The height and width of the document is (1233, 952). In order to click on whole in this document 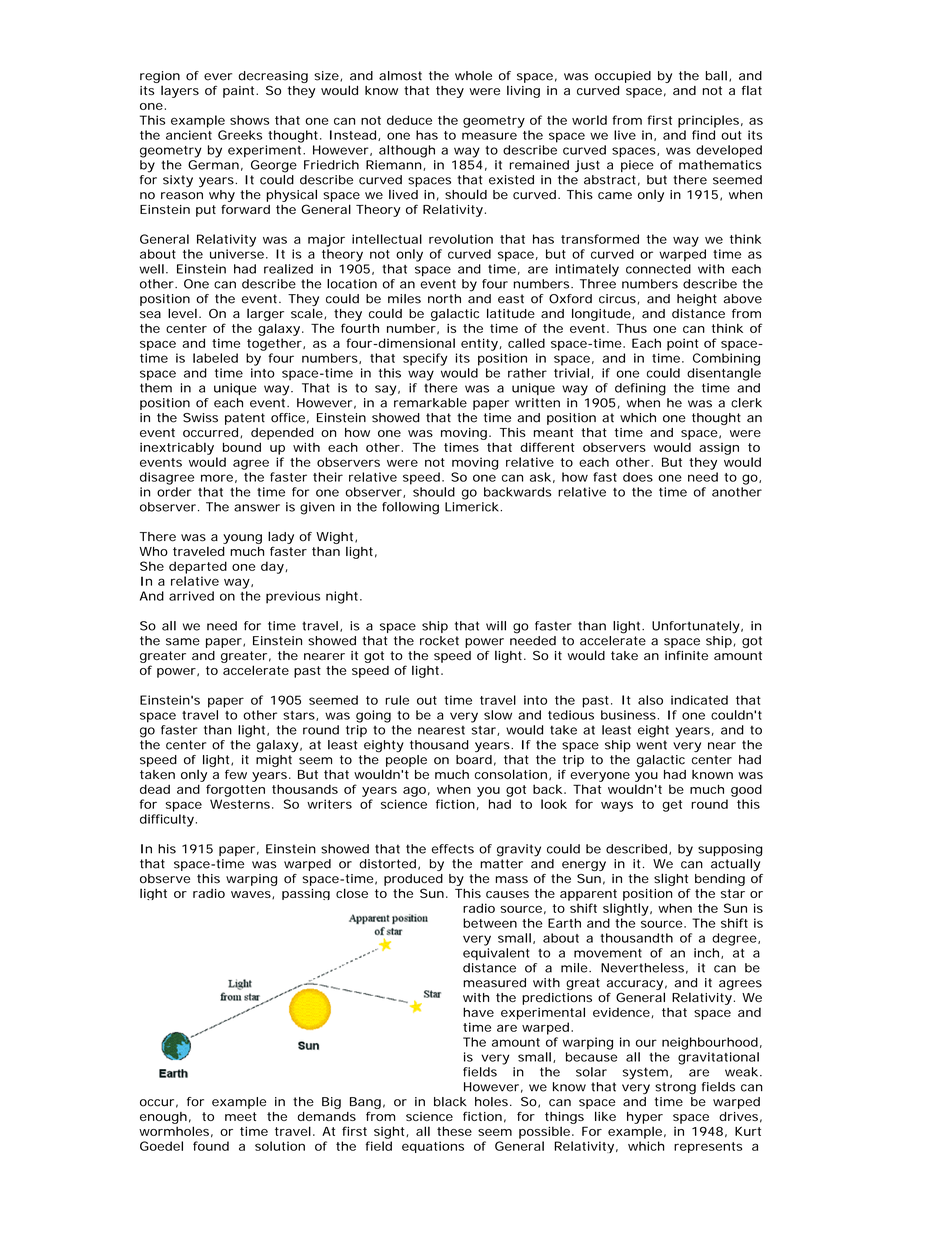, I will do `click(473, 76)`.
